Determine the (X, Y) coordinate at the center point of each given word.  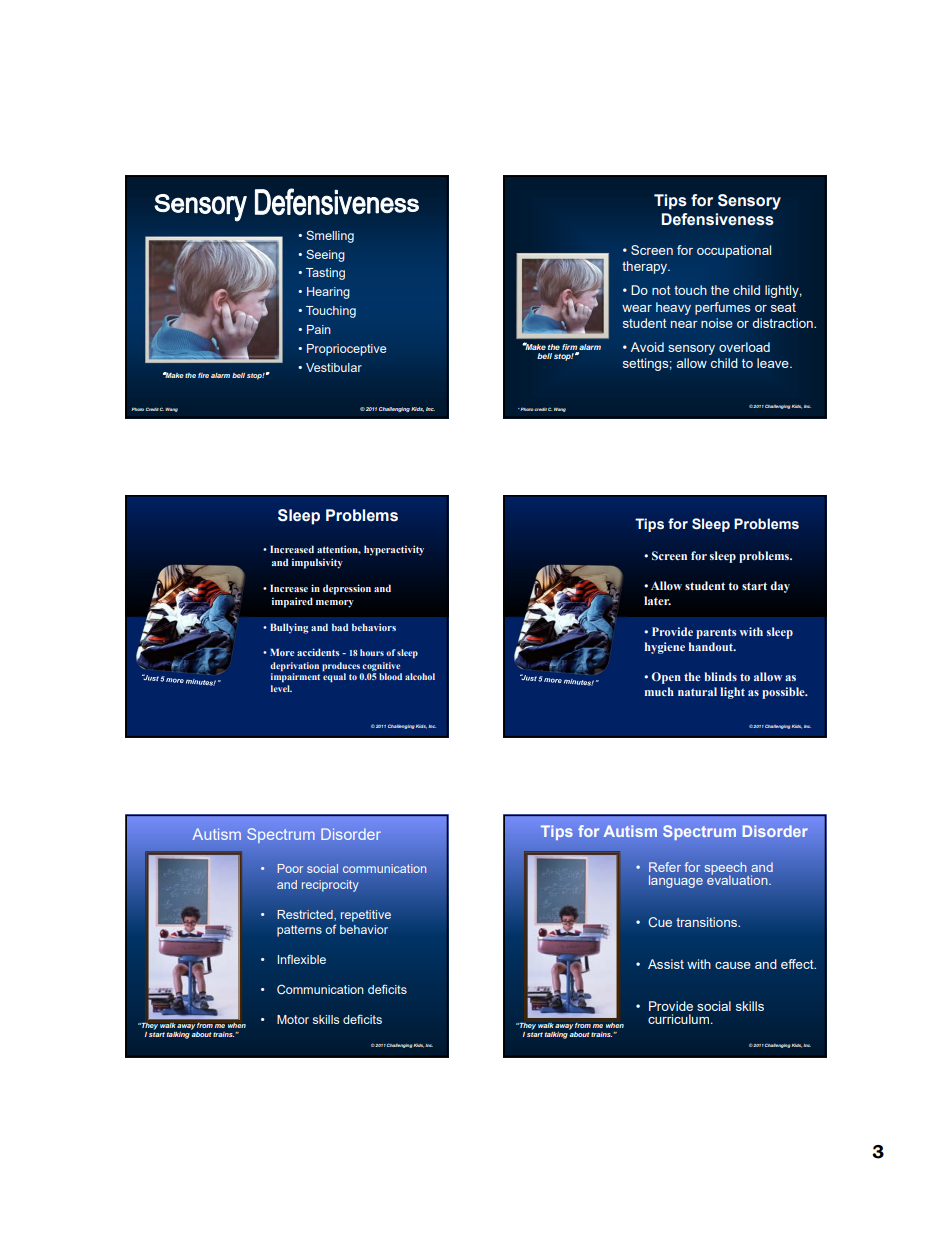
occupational (734, 251)
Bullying (289, 628)
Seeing (325, 255)
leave (774, 363)
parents (716, 633)
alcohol (420, 676)
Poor (290, 868)
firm (569, 347)
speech (727, 869)
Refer (665, 867)
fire (203, 375)
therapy (646, 267)
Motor (293, 1019)
